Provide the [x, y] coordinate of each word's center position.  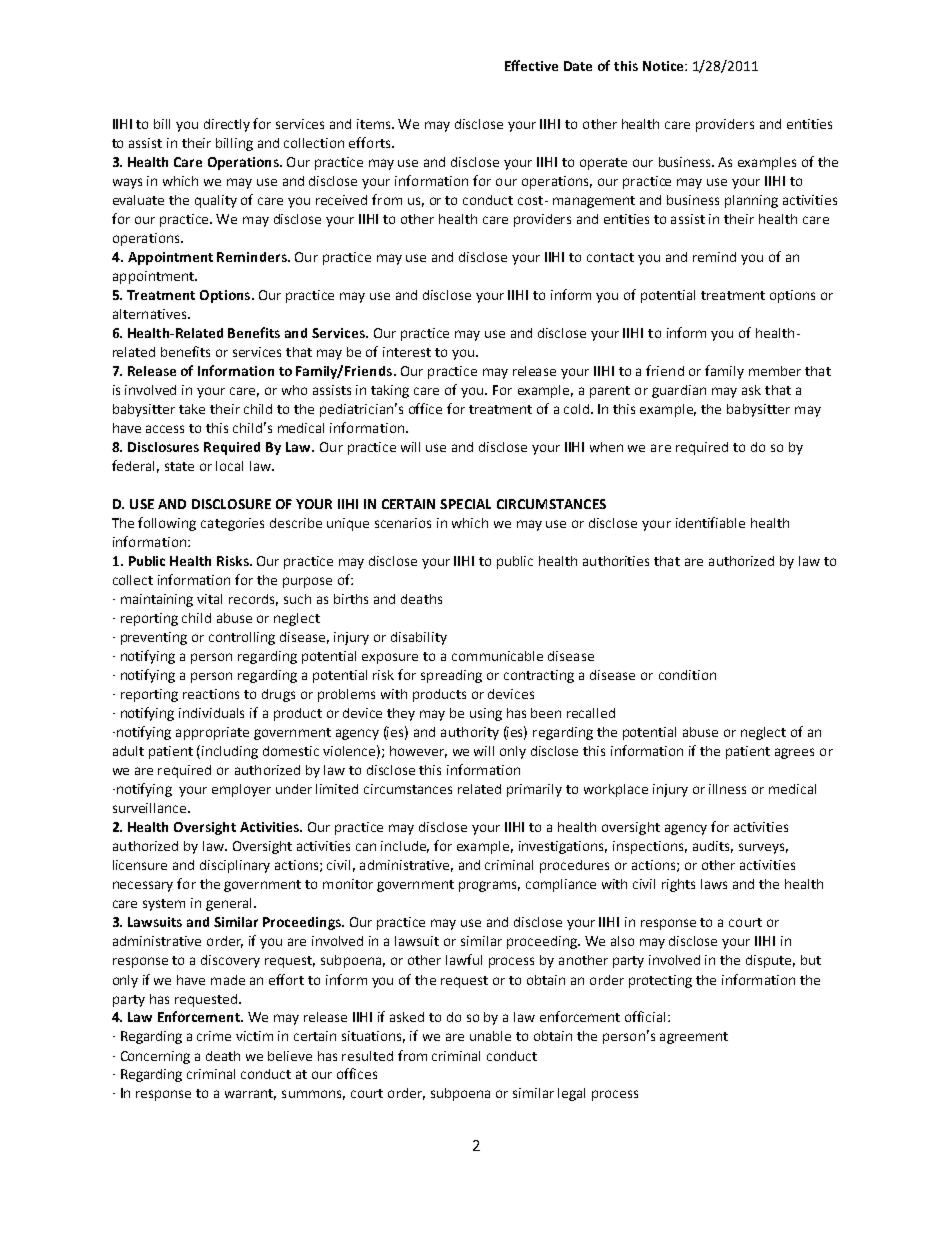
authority [470, 733]
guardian [679, 391]
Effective [531, 65]
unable [490, 1036]
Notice [664, 66]
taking [390, 391]
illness [727, 789]
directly [227, 125]
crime [214, 1036]
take [192, 409]
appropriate [212, 733]
